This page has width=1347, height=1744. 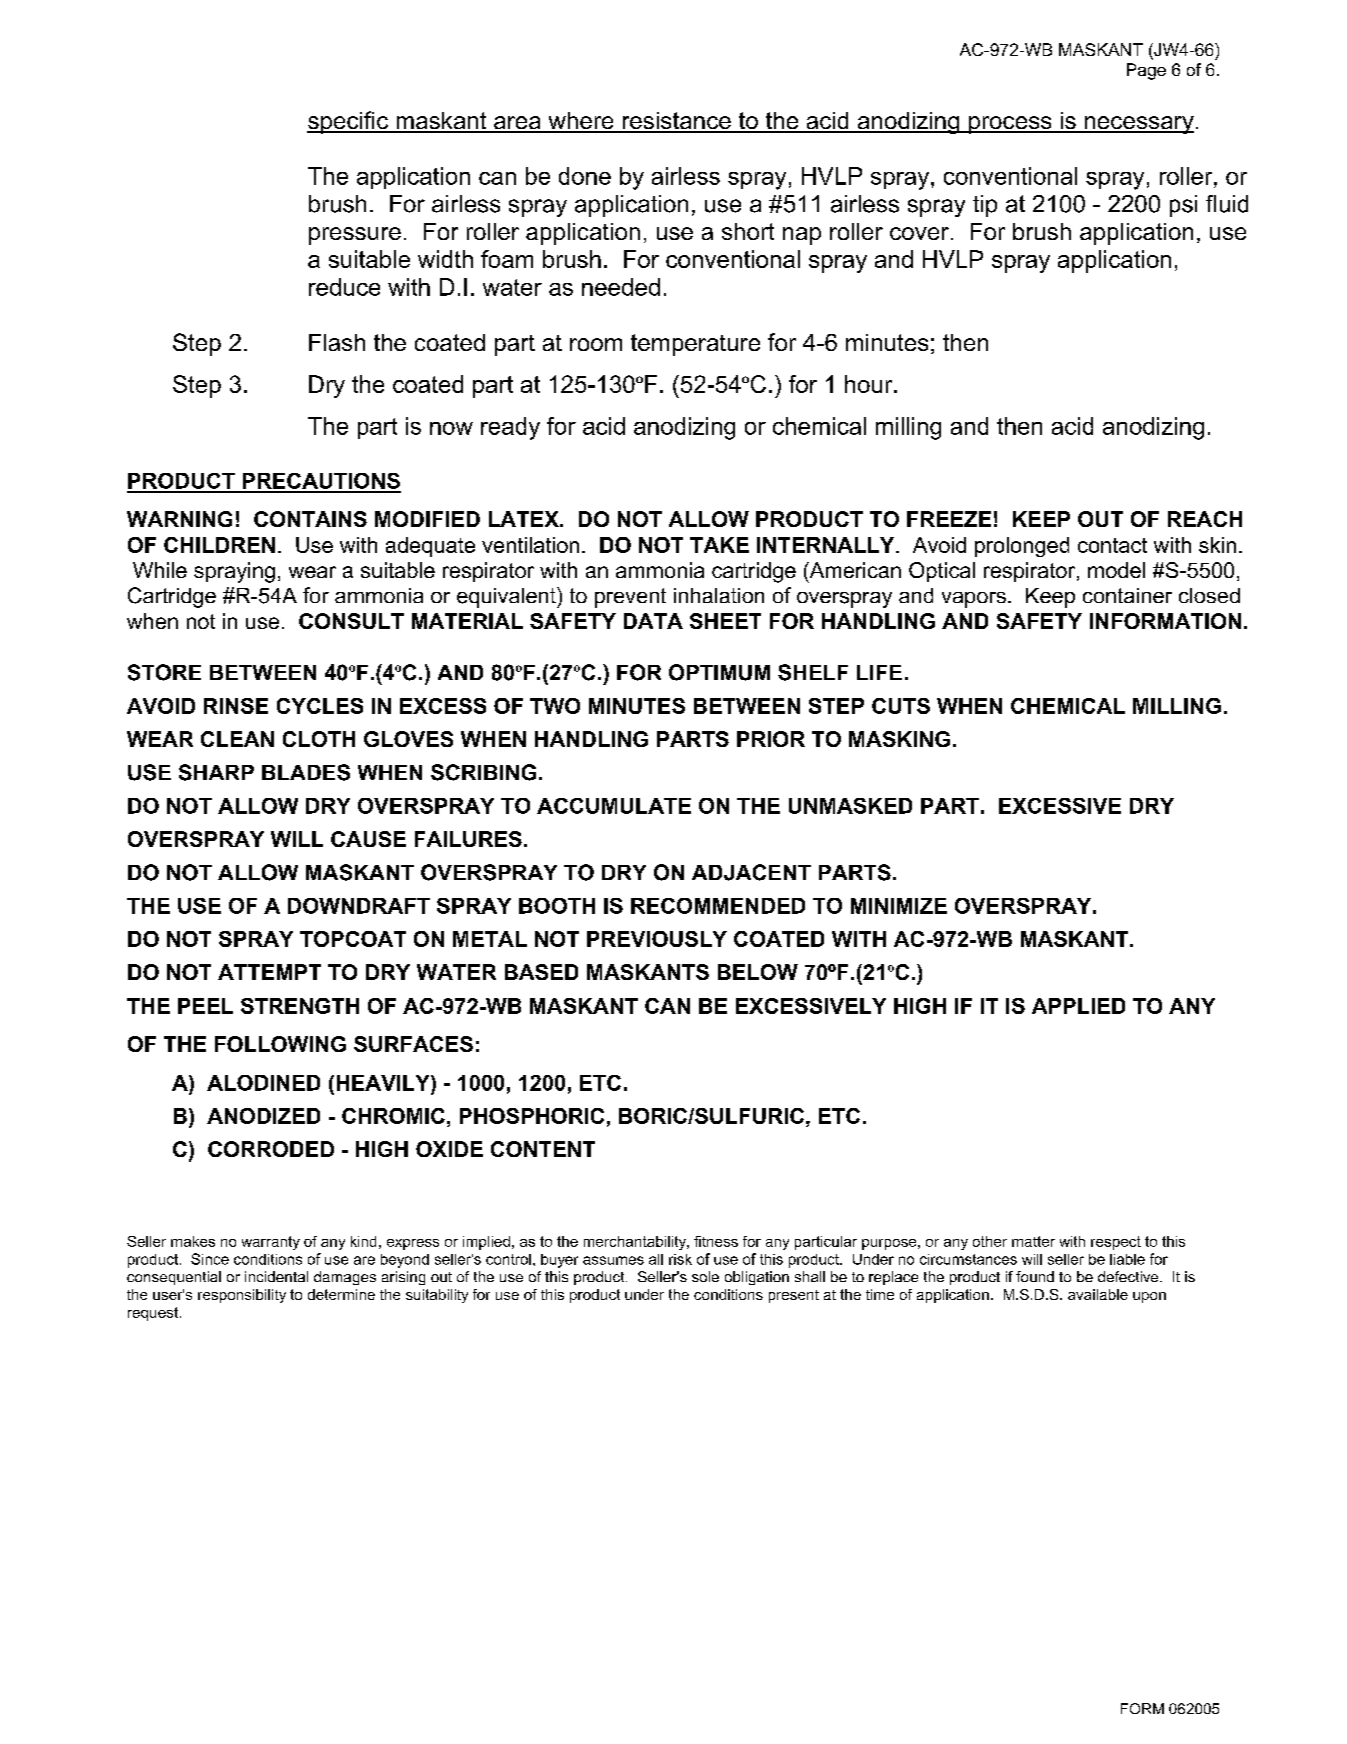 I want to click on resistance, so click(x=676, y=122).
